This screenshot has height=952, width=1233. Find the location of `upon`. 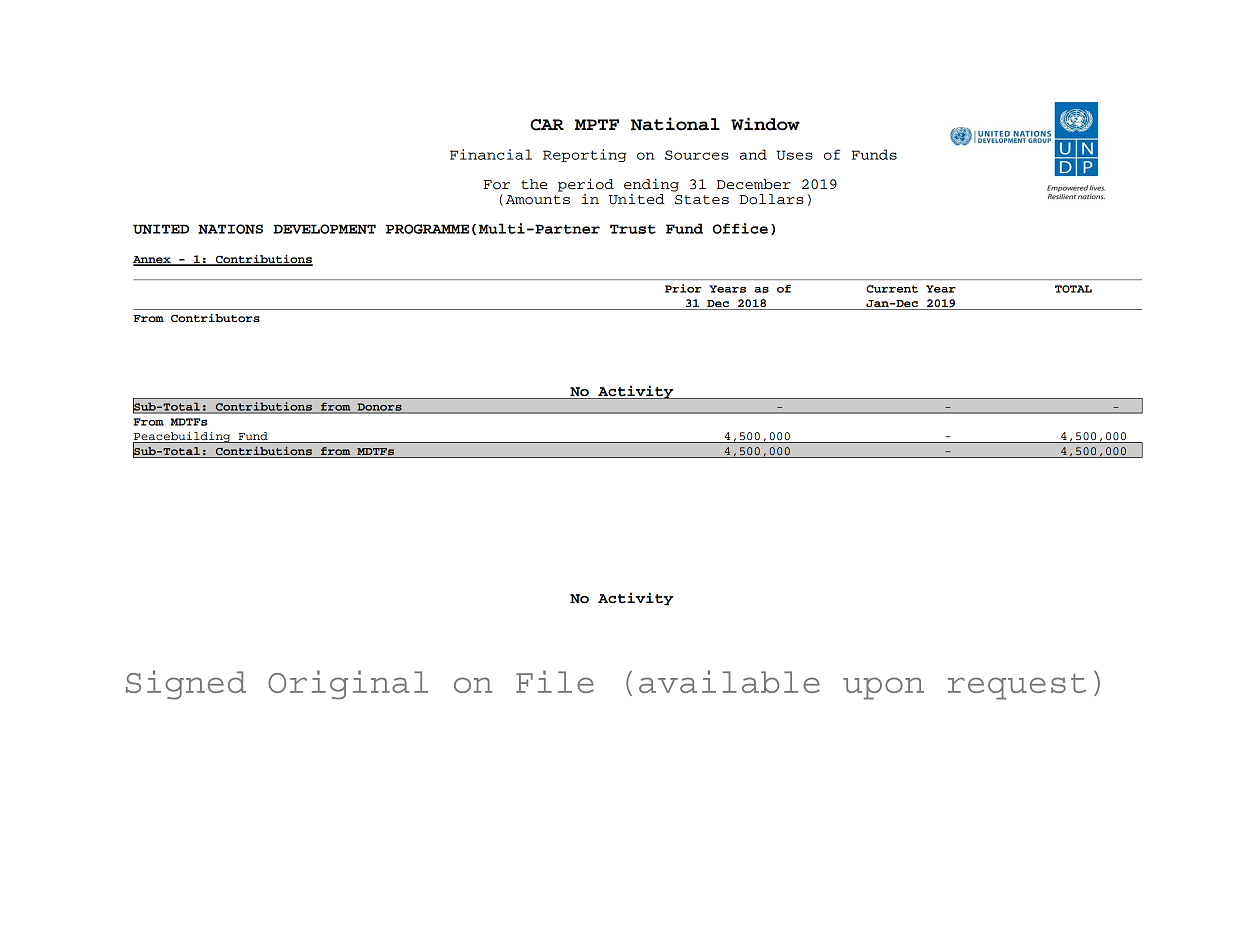

upon is located at coordinates (883, 688).
